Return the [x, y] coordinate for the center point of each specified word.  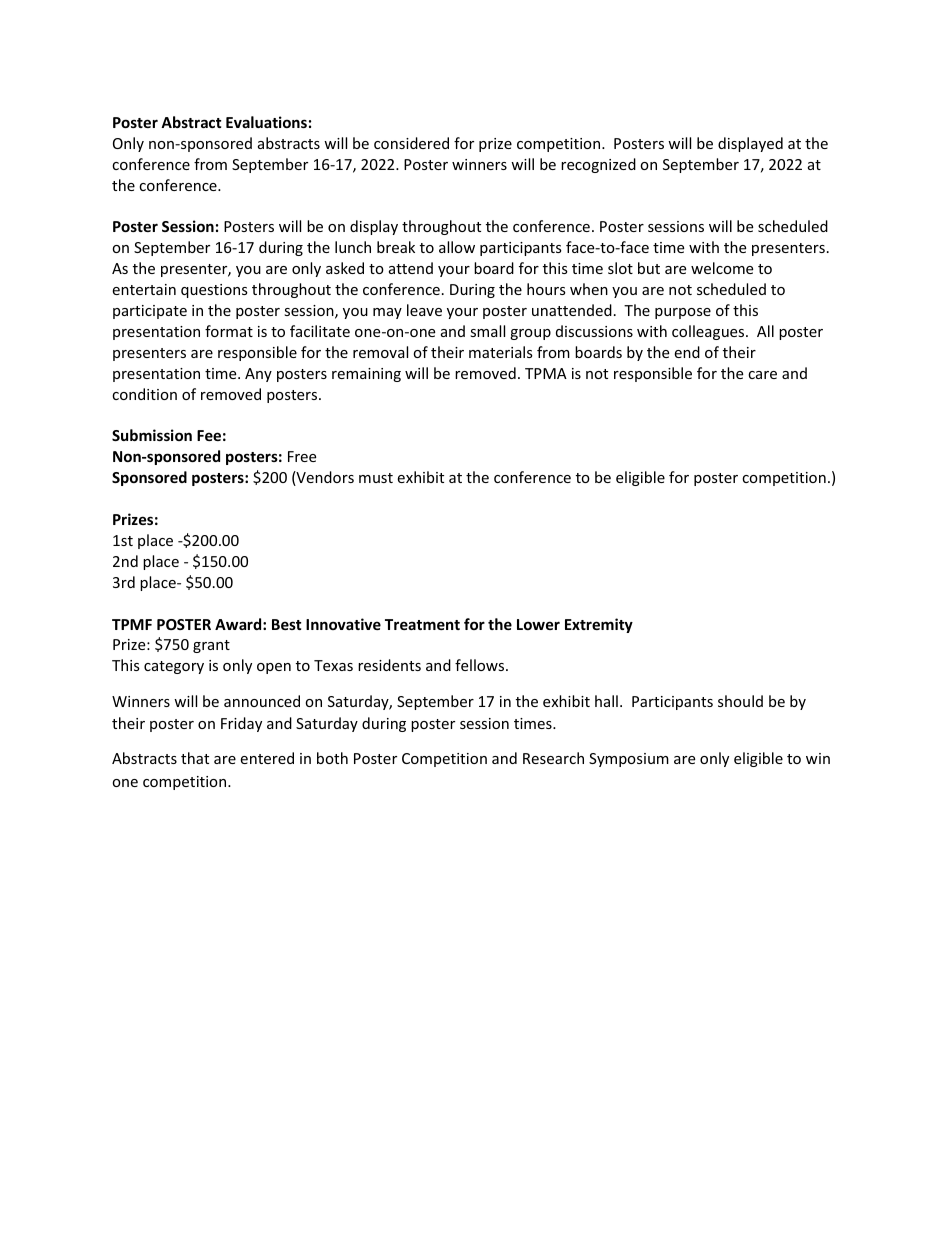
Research [553, 758]
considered [411, 143]
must [376, 478]
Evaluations [266, 122]
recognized [598, 165]
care [762, 375]
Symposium [629, 760]
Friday [241, 724]
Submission [152, 435]
